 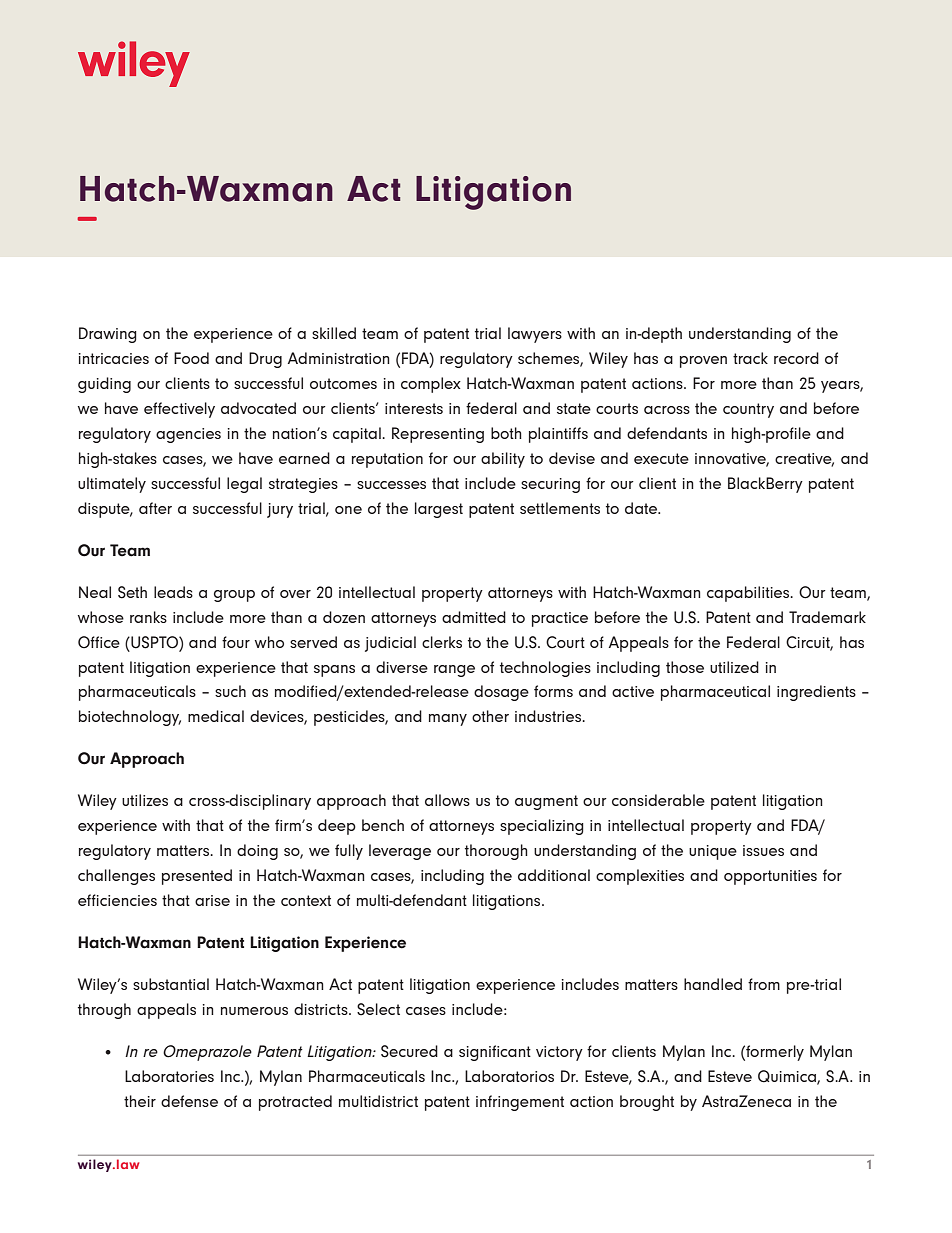 I want to click on presented, so click(x=197, y=877).
